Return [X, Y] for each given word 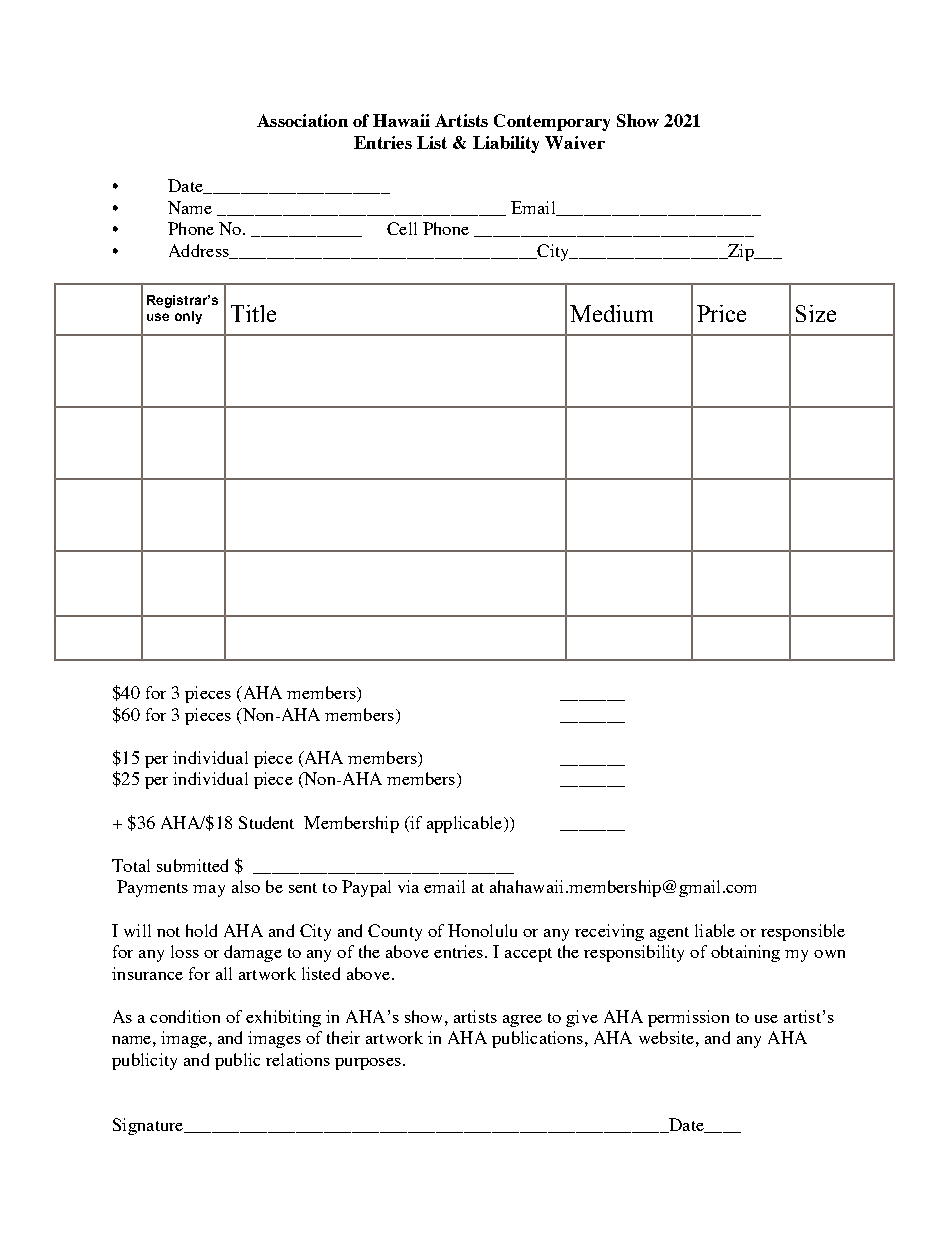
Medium [611, 313]
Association [302, 120]
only [188, 317]
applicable [466, 824]
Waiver [575, 142]
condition [185, 1016]
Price [721, 313]
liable [715, 930]
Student [266, 822]
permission [688, 1018]
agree [522, 1021]
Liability [506, 144]
